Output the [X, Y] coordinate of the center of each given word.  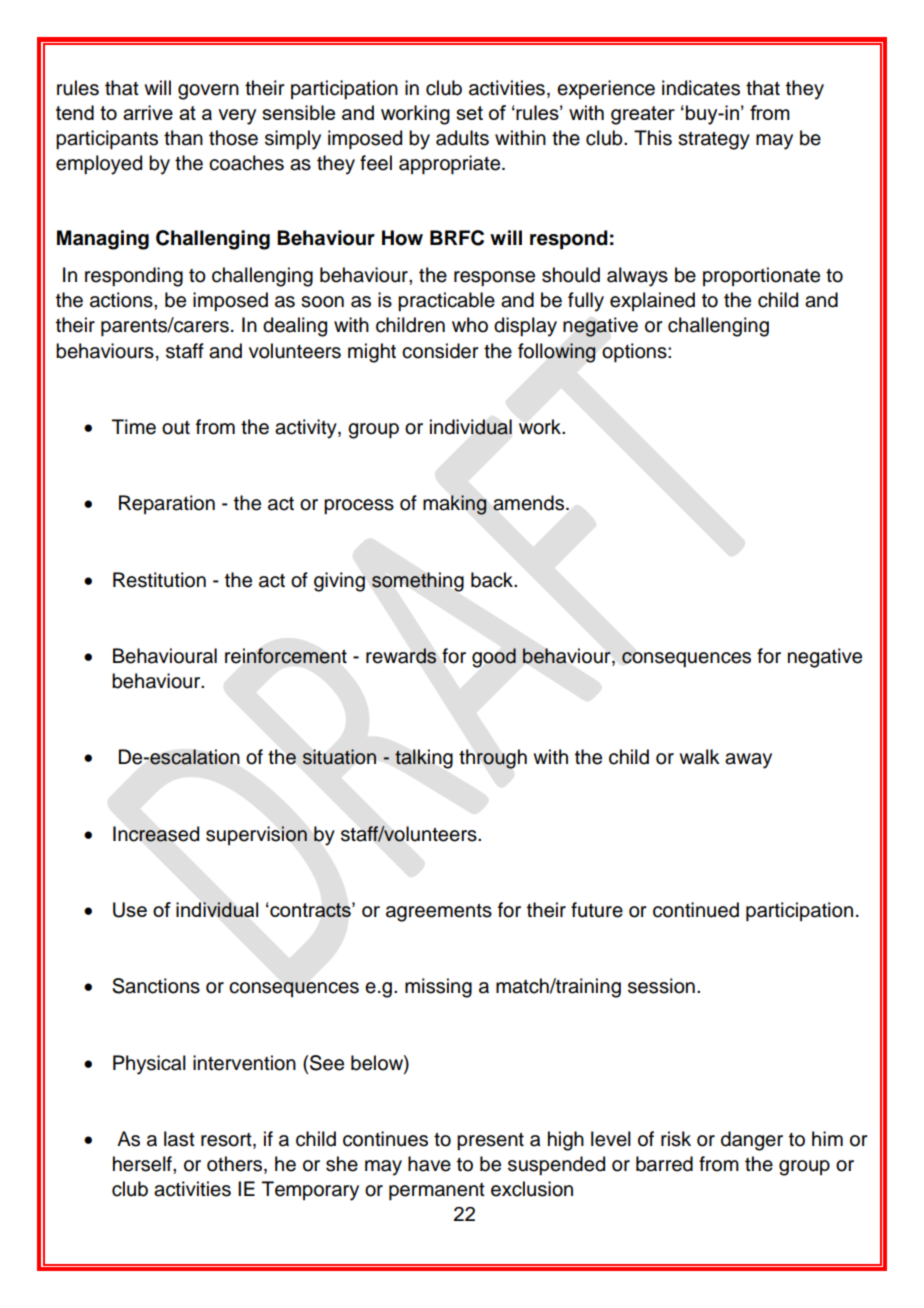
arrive [148, 112]
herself [143, 1164]
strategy [714, 141]
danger [752, 1141]
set [469, 113]
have [429, 1164]
